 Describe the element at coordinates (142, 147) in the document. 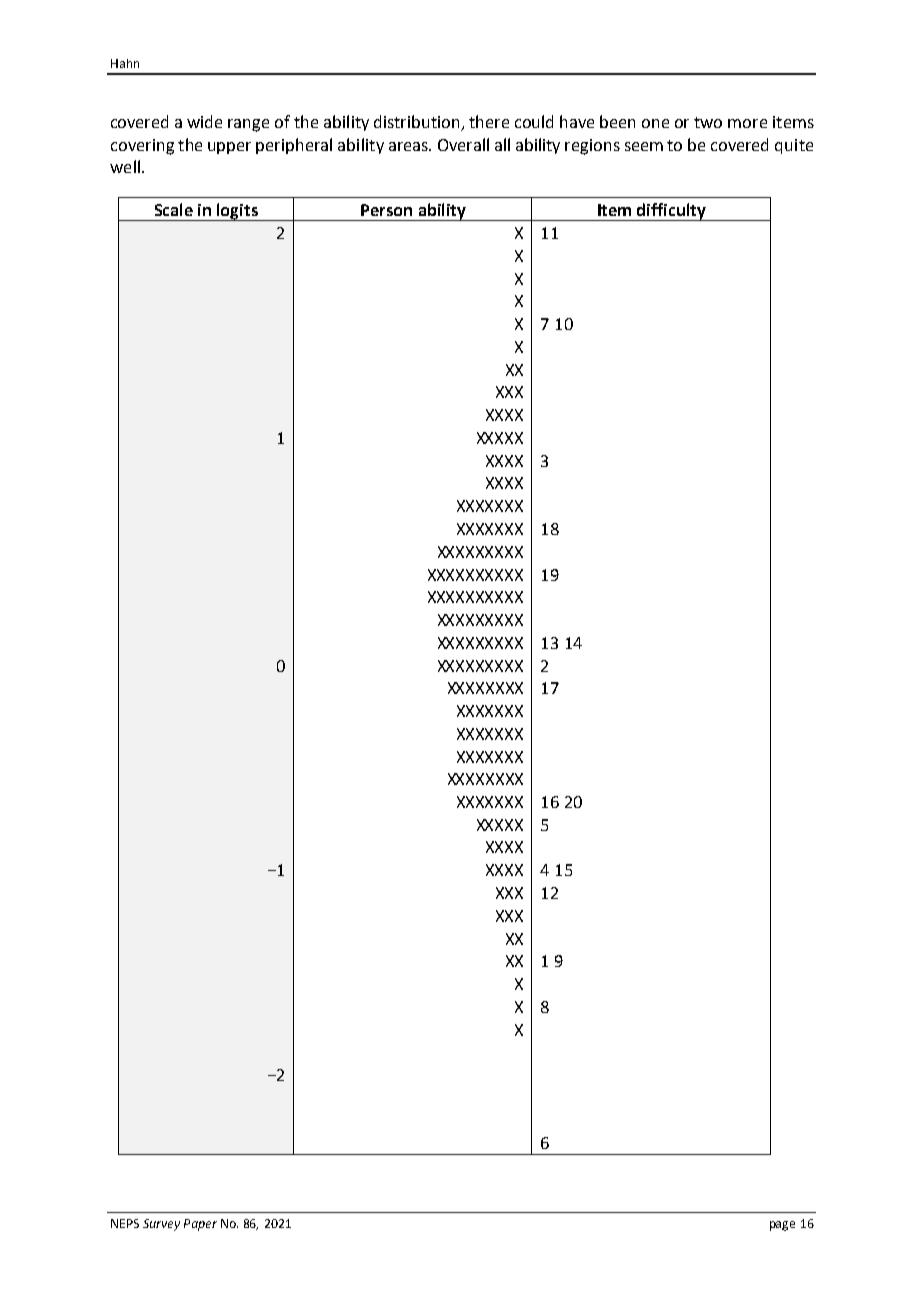

I see `covering` at that location.
